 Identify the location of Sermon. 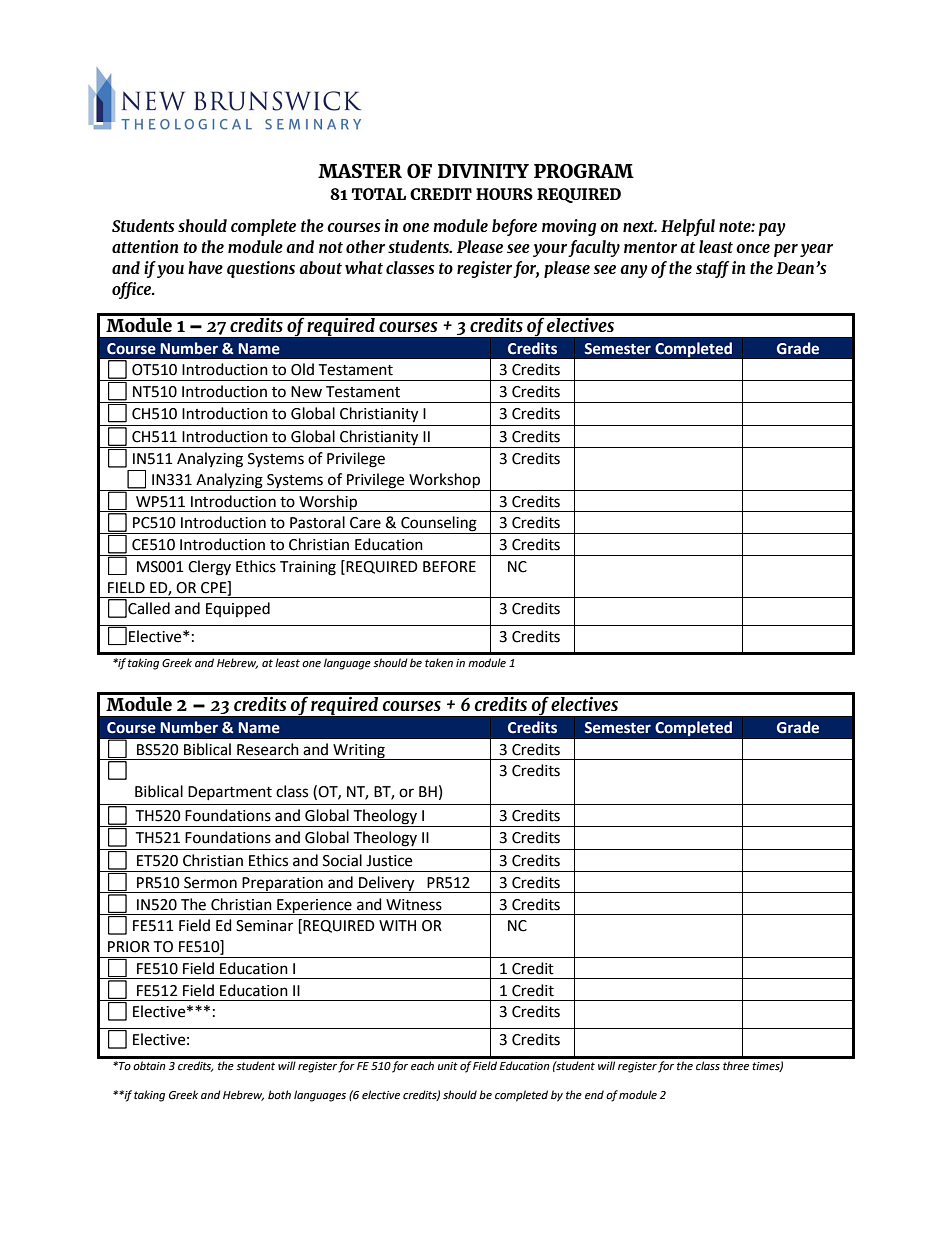
(210, 883).
